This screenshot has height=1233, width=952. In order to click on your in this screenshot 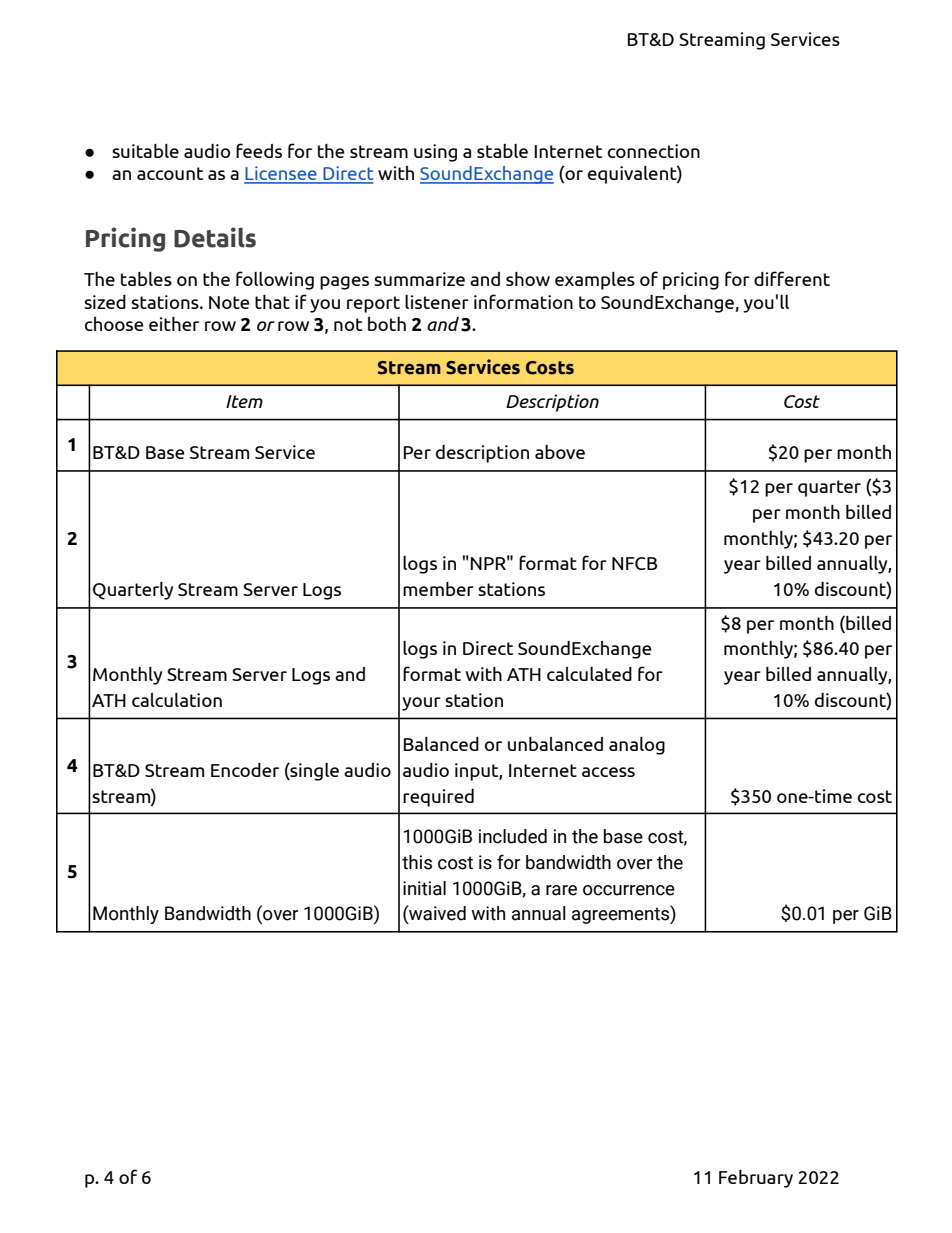, I will do `click(421, 704)`.
